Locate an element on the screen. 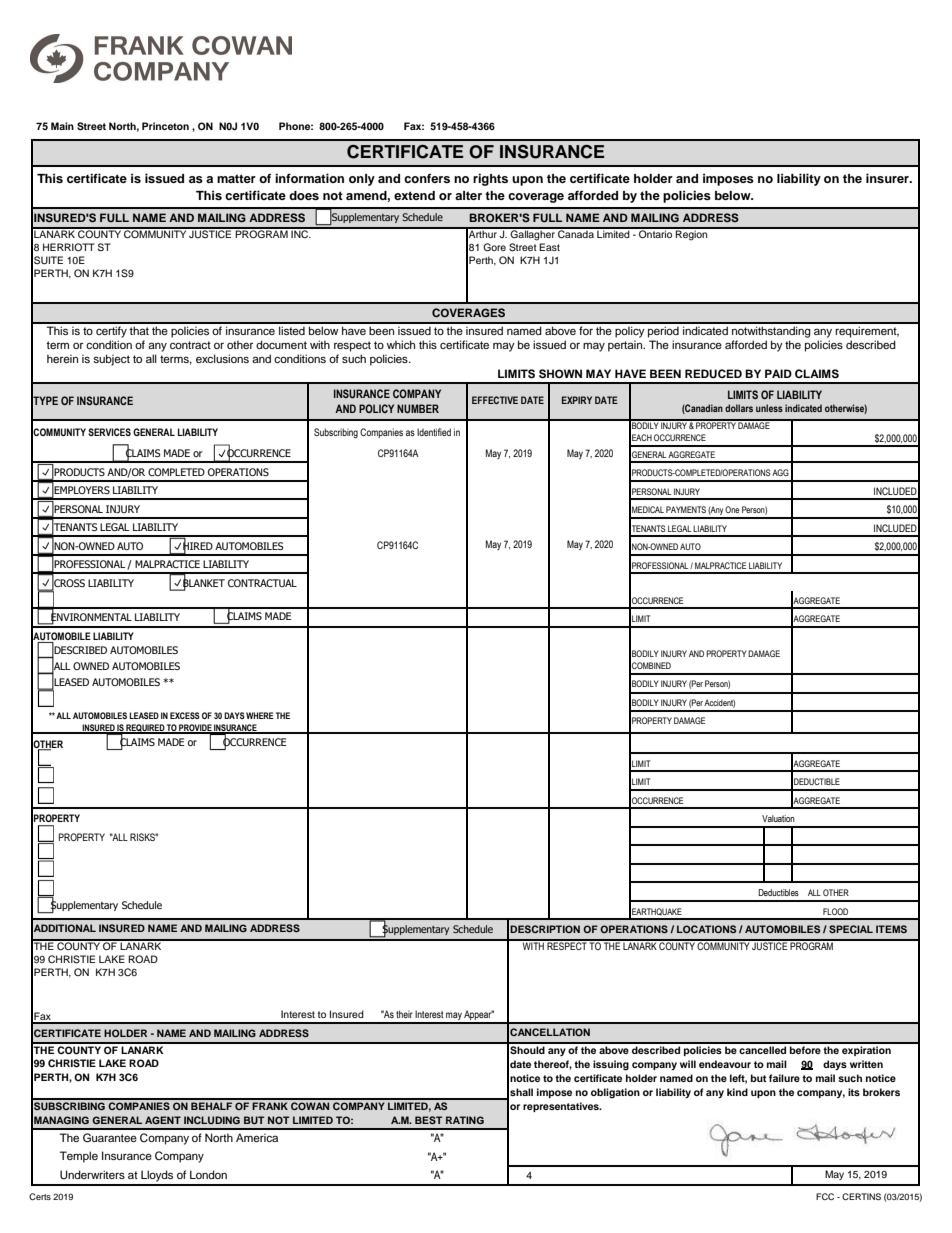 This screenshot has height=1233, width=952. WHERE is located at coordinates (260, 715).
